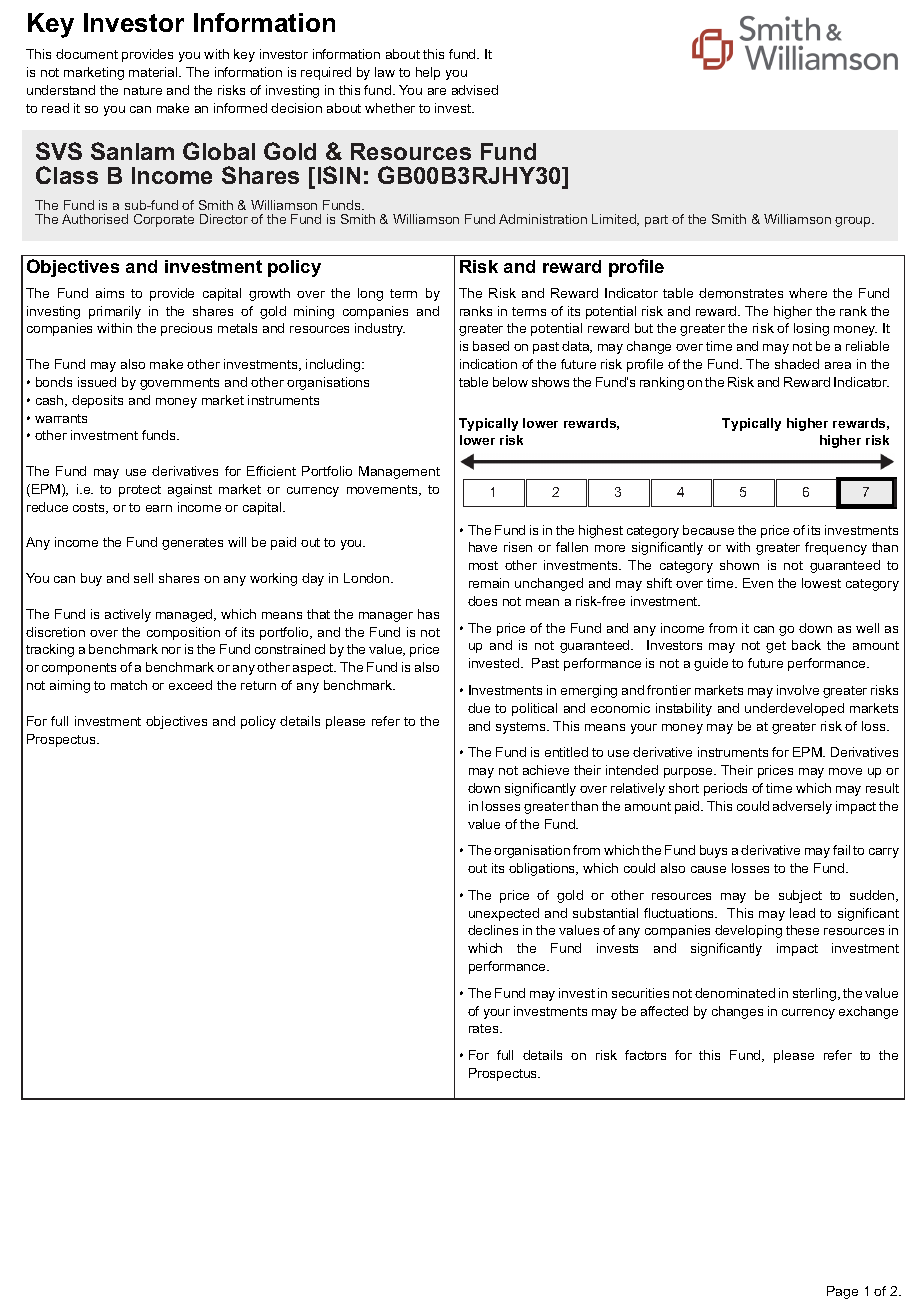  I want to click on advised, so click(475, 90).
